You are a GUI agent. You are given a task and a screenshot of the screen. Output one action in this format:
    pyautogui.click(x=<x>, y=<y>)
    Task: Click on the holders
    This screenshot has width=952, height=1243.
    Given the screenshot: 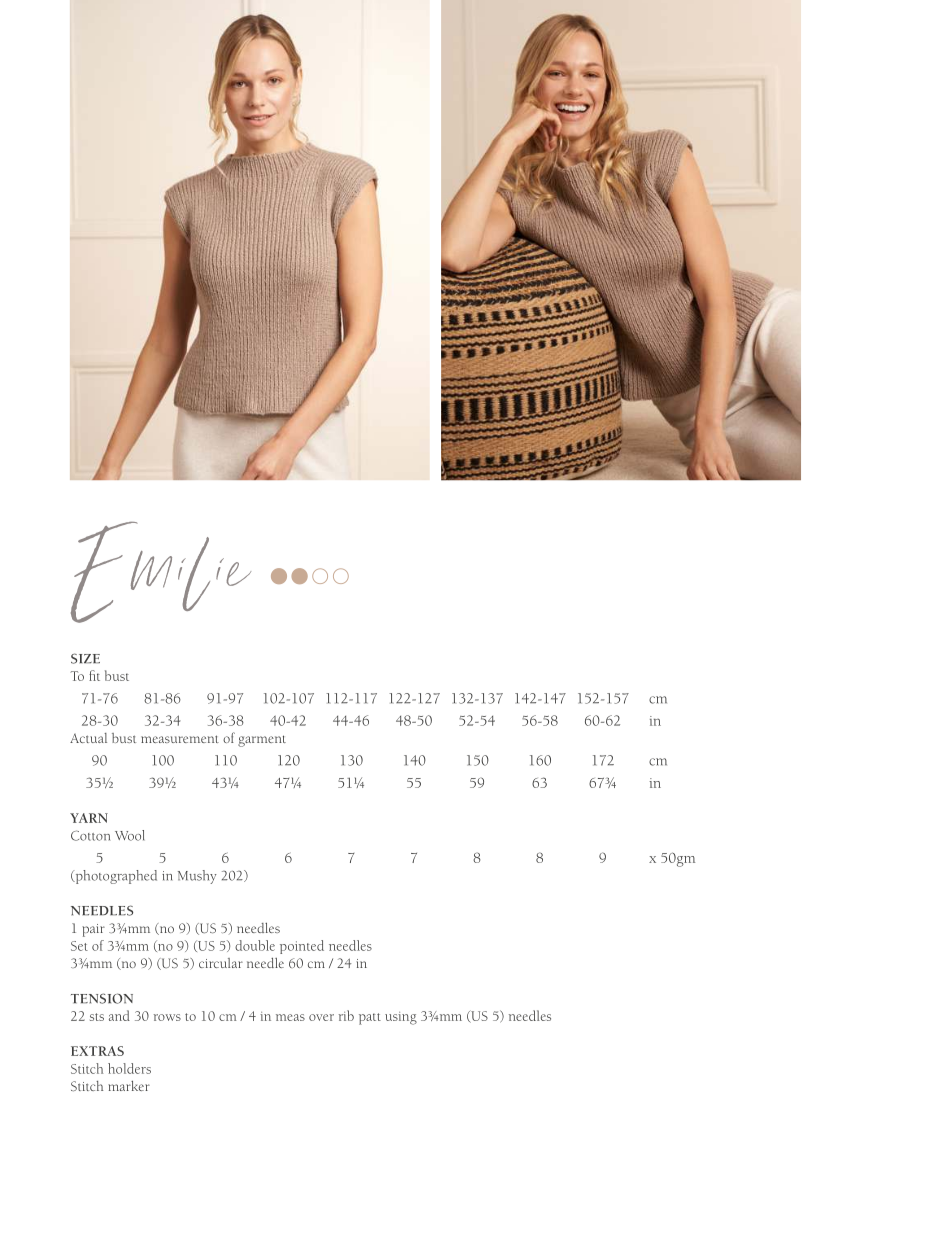 What is the action you would take?
    pyautogui.click(x=129, y=1068)
